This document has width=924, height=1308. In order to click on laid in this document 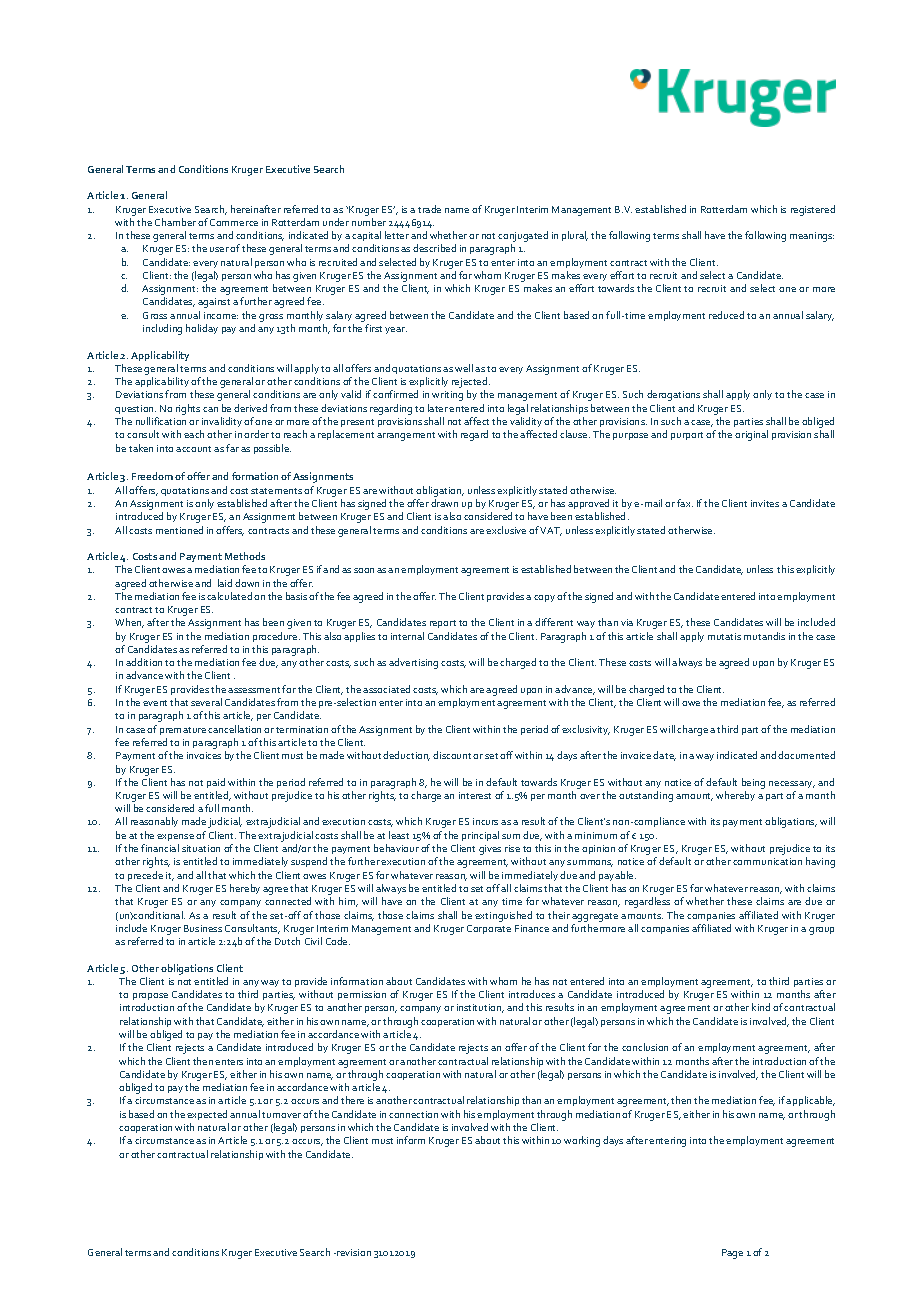, I will do `click(225, 583)`.
